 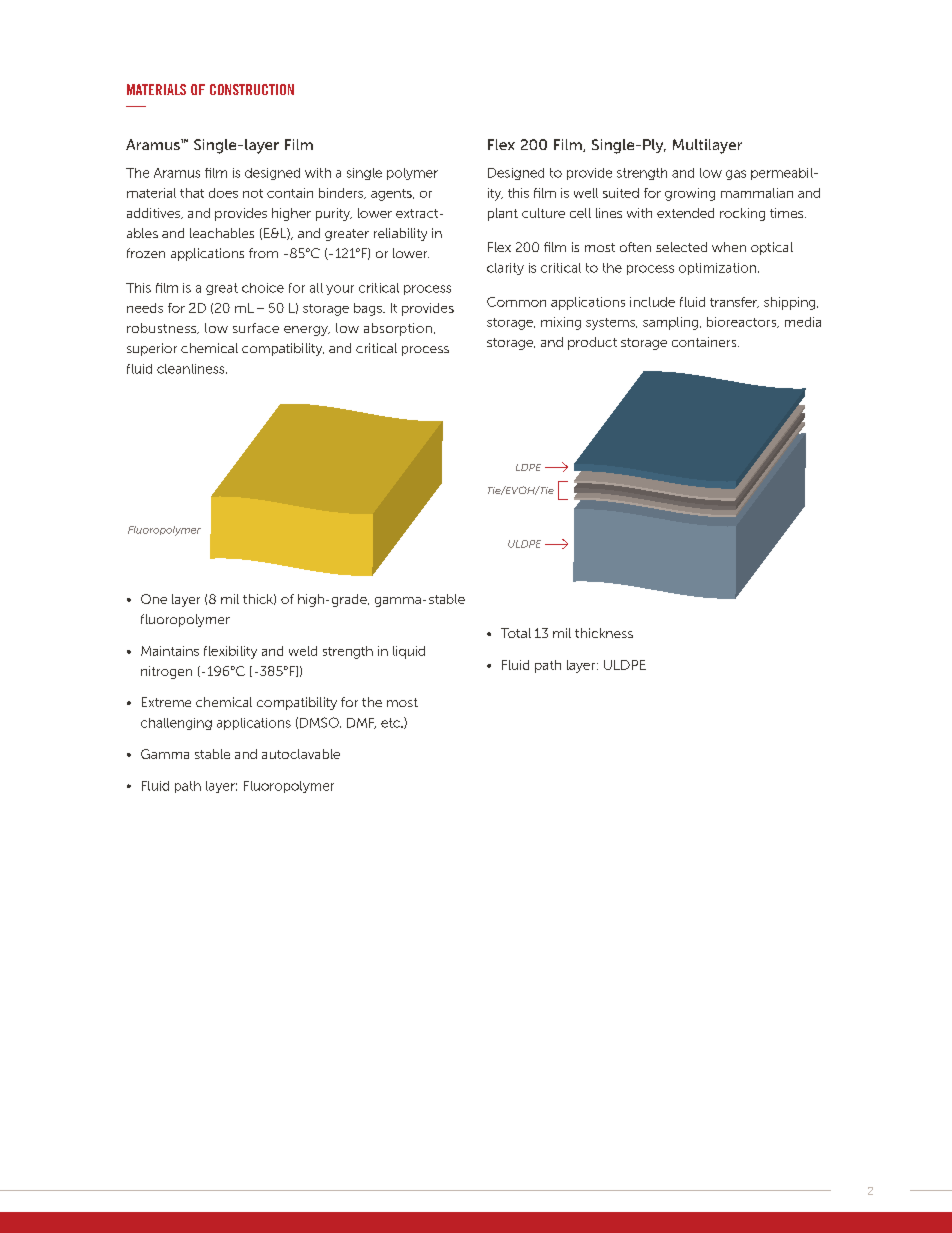 I want to click on Extreme, so click(x=166, y=702).
